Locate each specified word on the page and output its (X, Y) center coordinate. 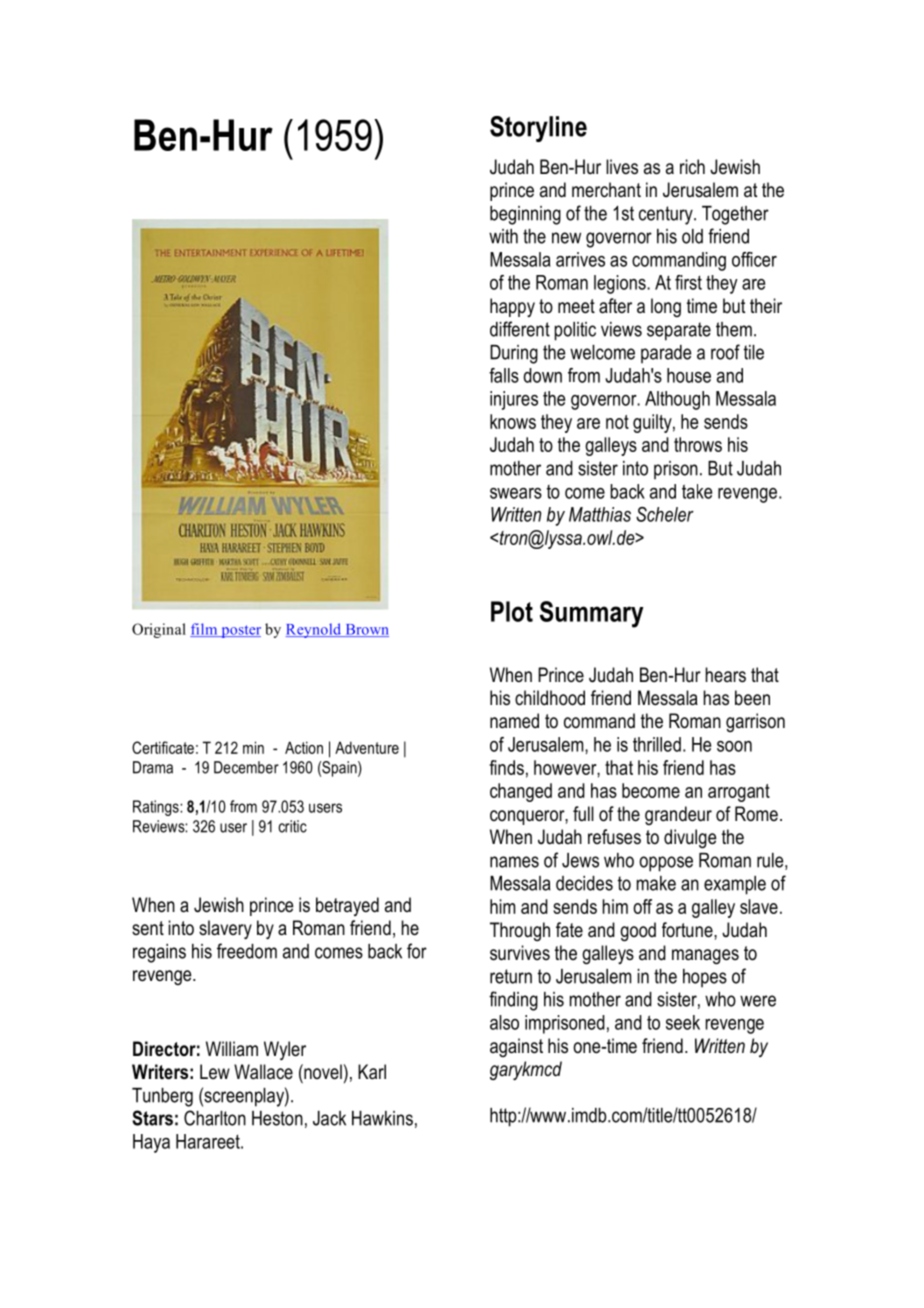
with (503, 236)
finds (506, 767)
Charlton (215, 1118)
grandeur (678, 815)
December (246, 767)
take (697, 491)
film (205, 630)
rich (692, 167)
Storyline (538, 129)
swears (516, 493)
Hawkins (382, 1118)
